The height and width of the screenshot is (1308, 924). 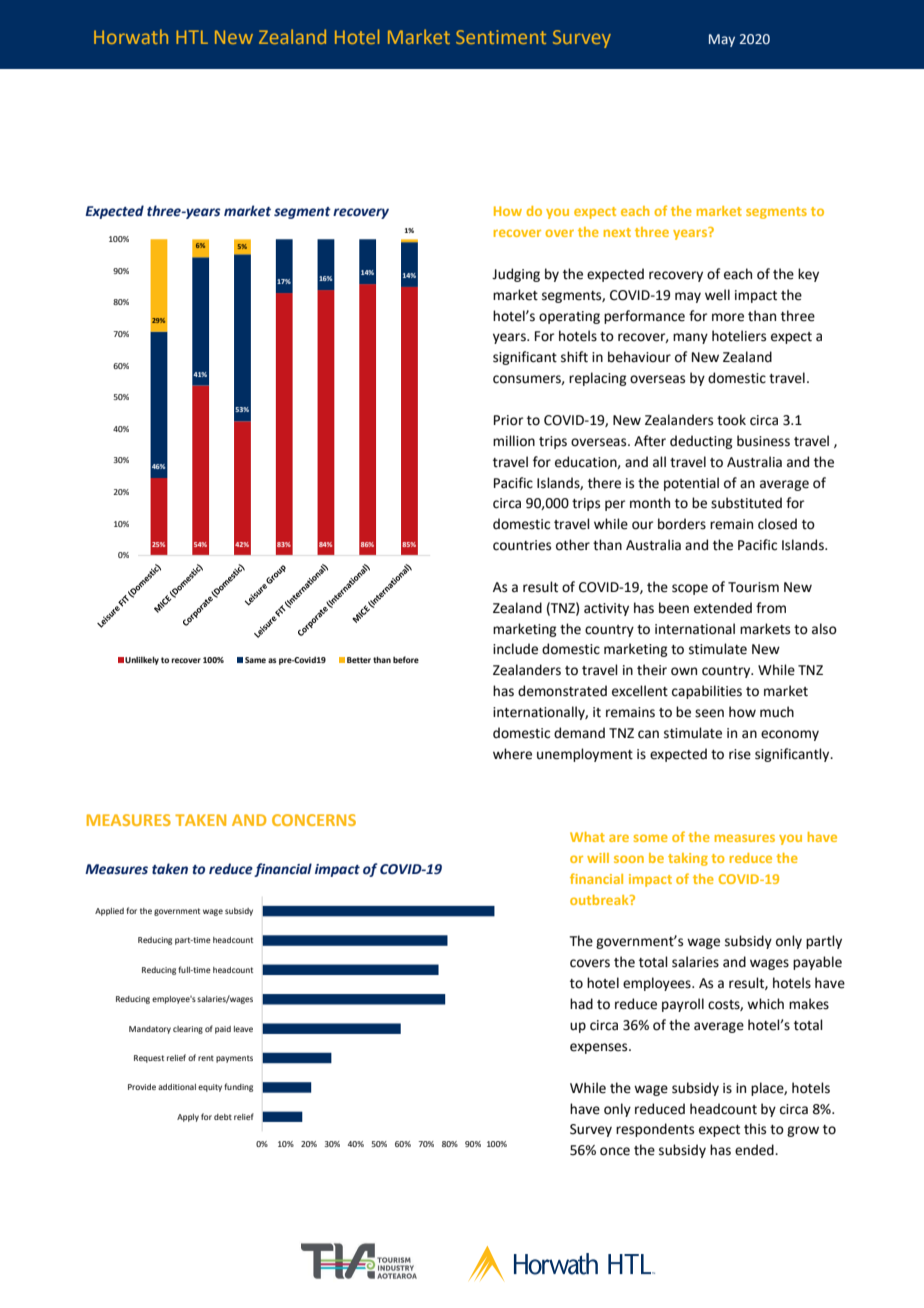 I want to click on key, so click(x=808, y=275).
